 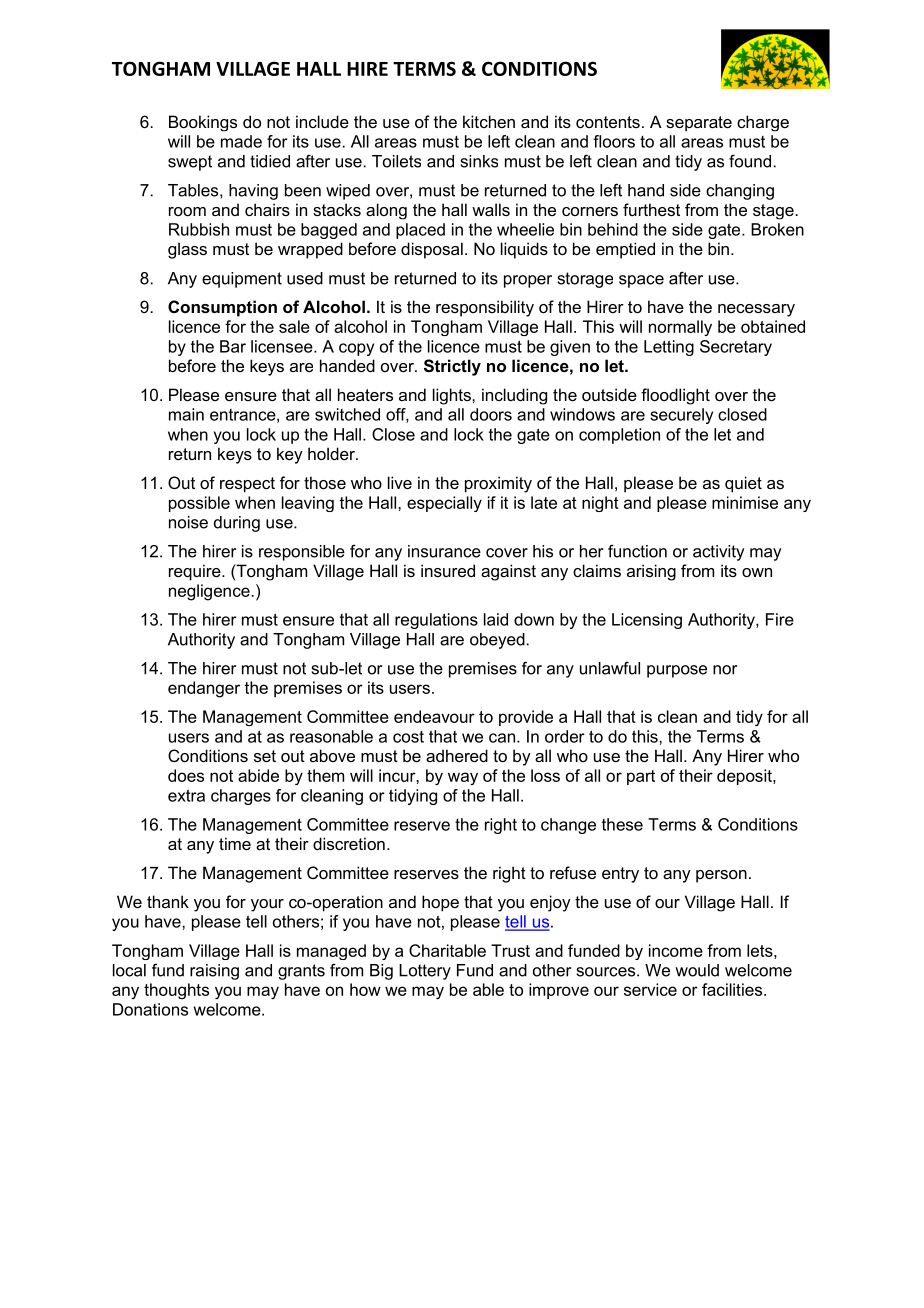 I want to click on insured, so click(x=448, y=570).
